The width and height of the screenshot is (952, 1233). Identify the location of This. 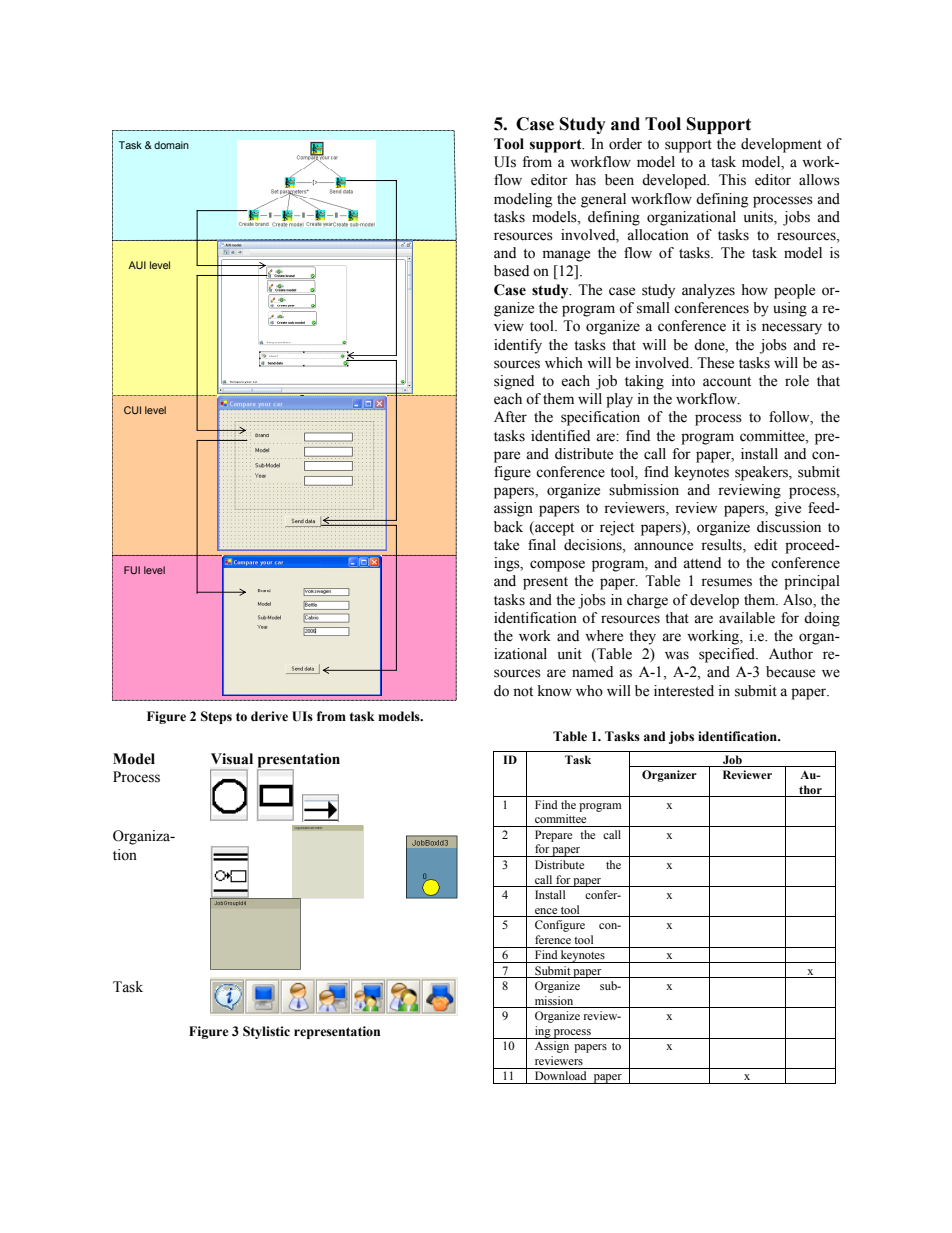
(732, 180).
